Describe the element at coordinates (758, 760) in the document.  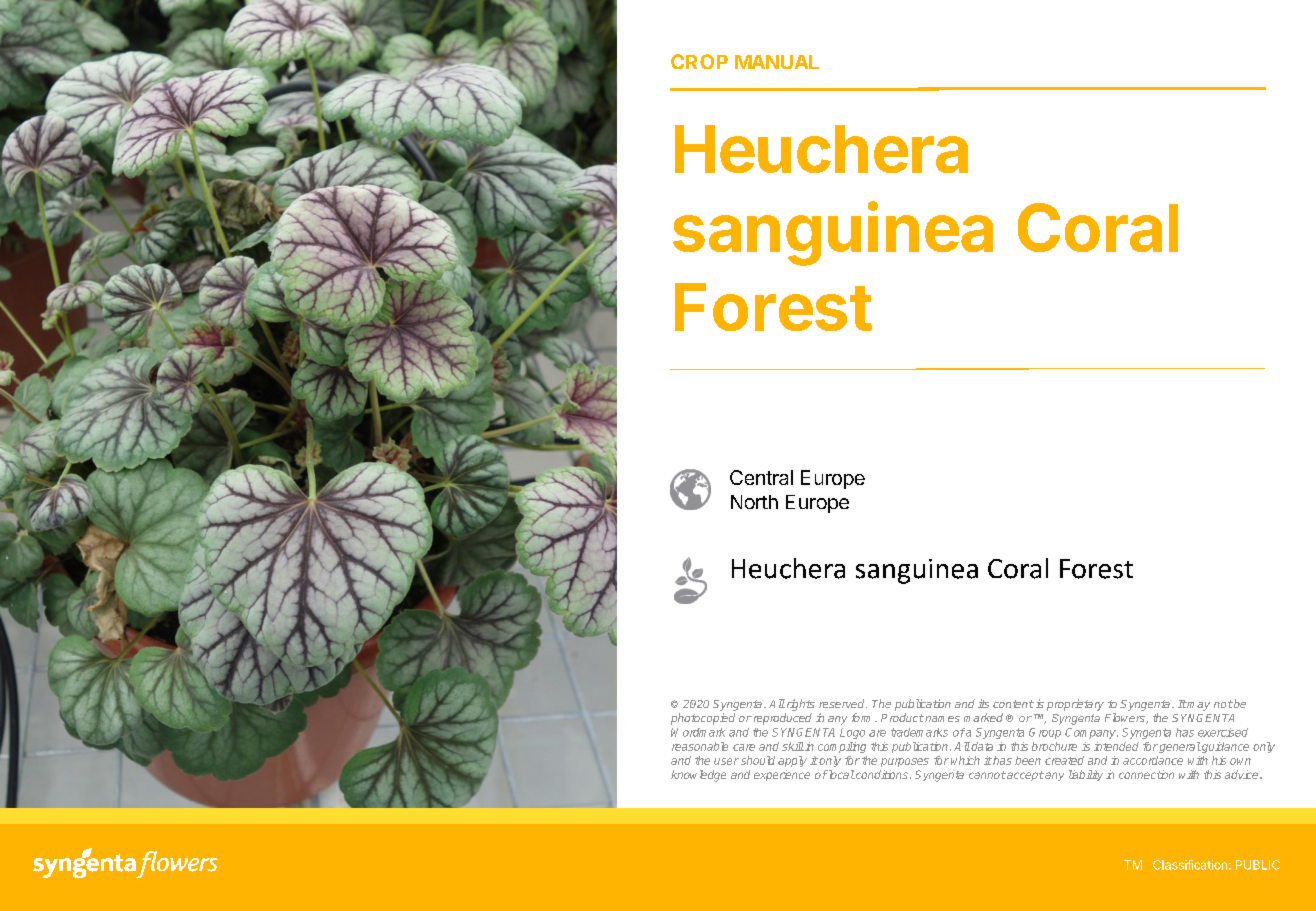
I see `should` at that location.
